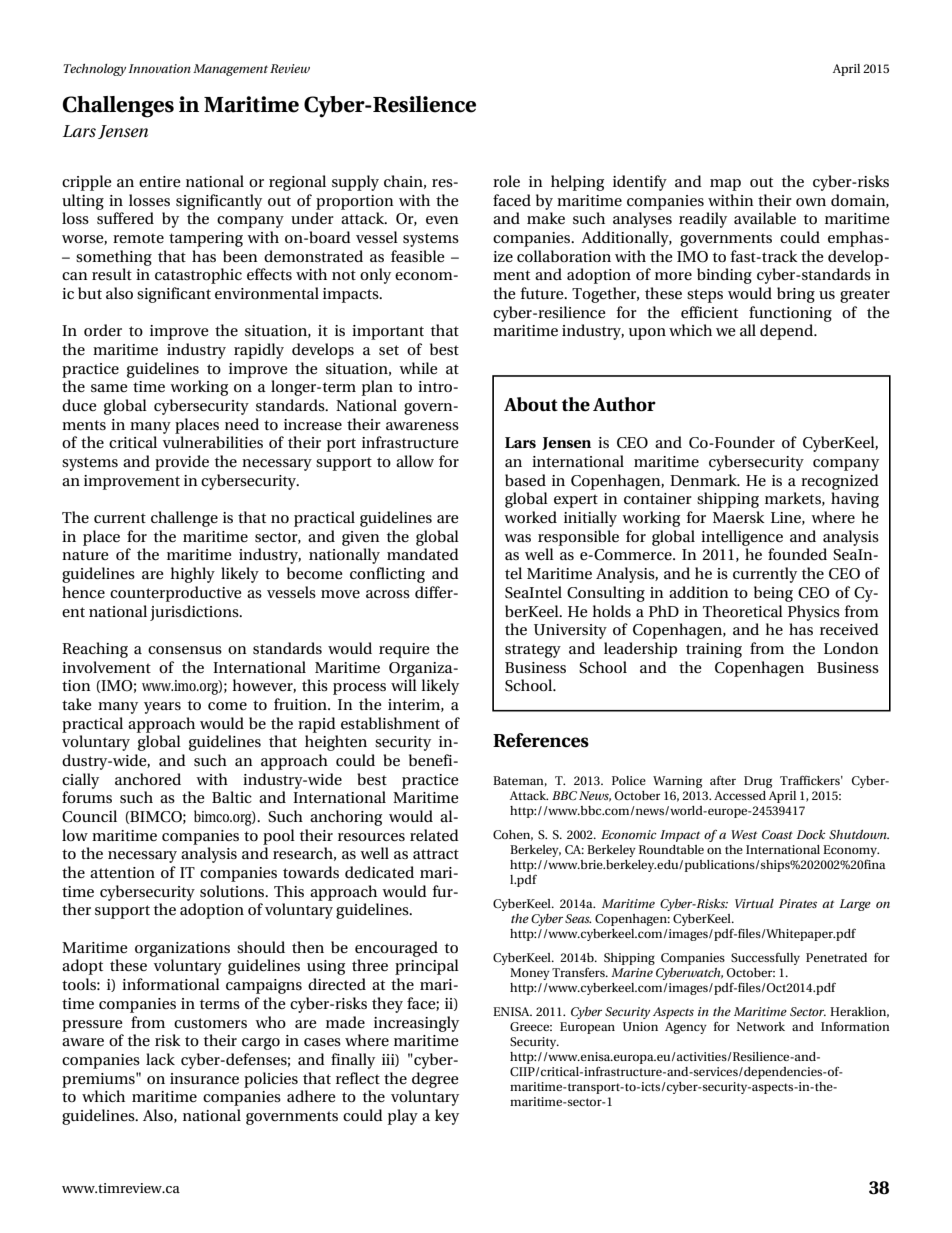 This image has height=1233, width=952. I want to click on Network, so click(761, 1026).
